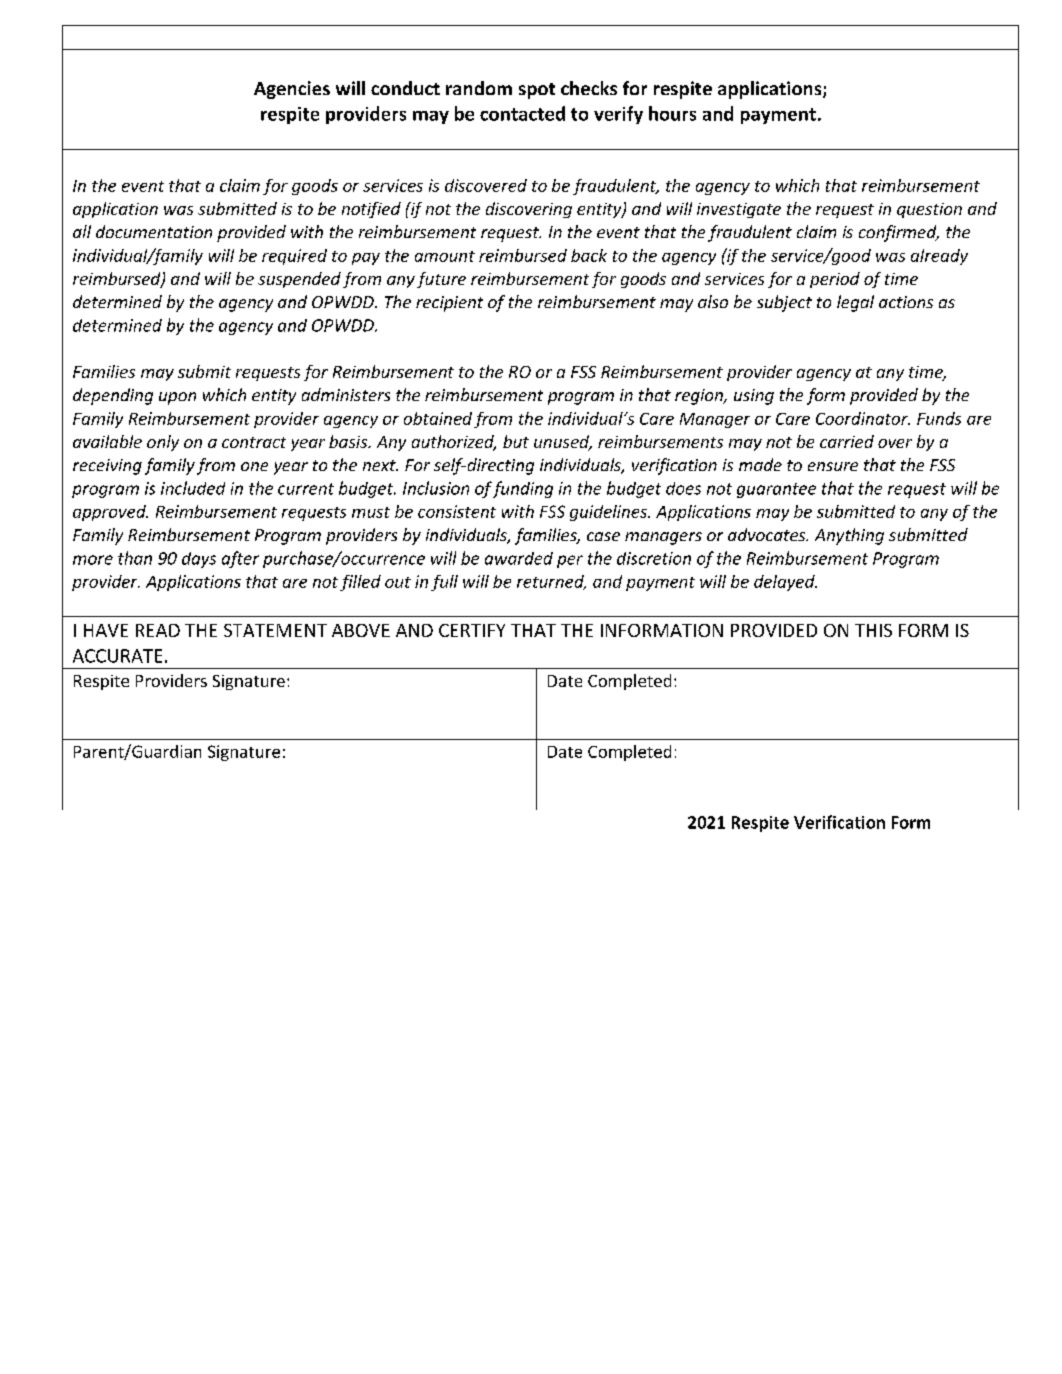 The height and width of the image is (1374, 1062). What do you see at coordinates (754, 397) in the image?
I see `using` at bounding box center [754, 397].
